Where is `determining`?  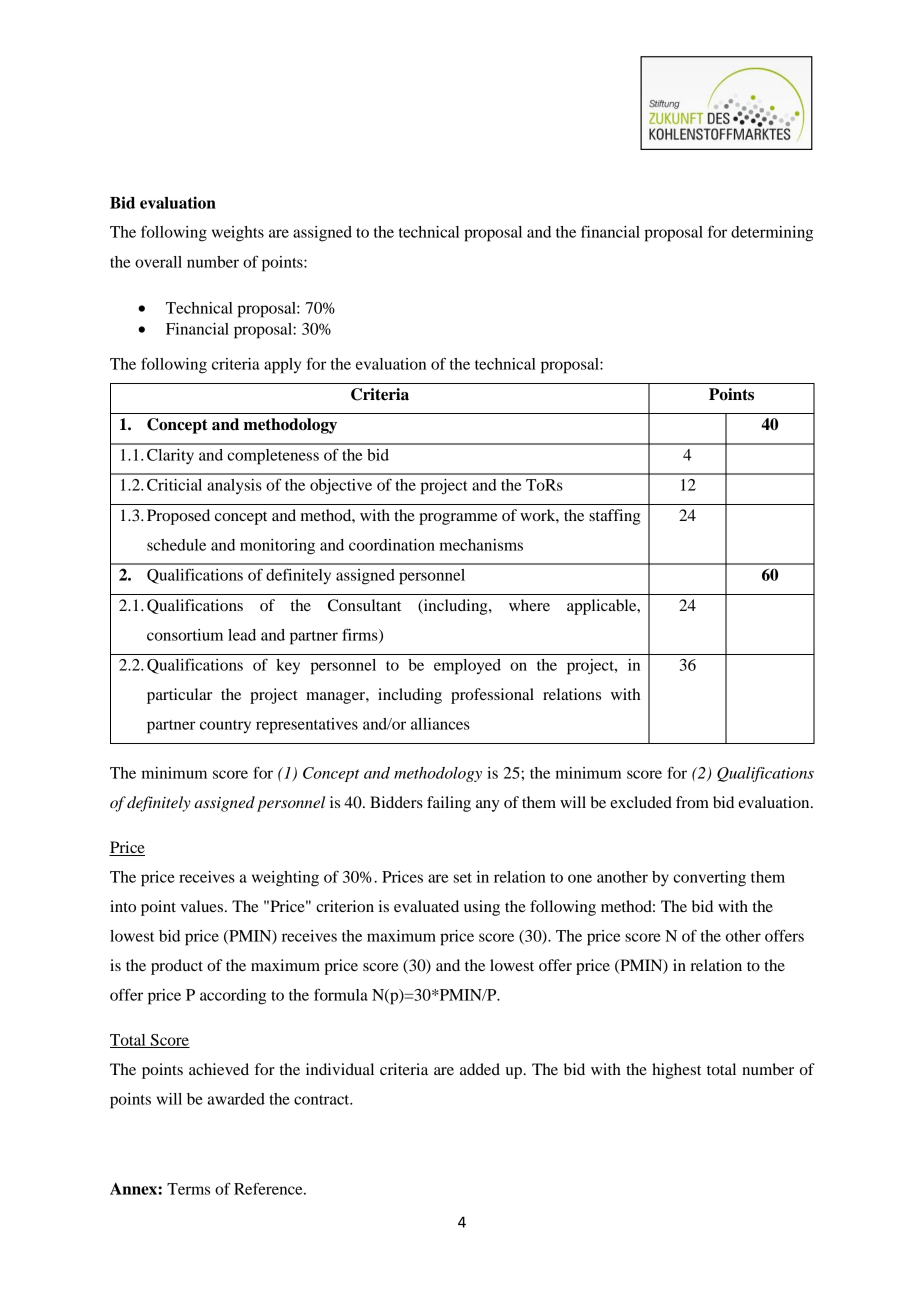
determining is located at coordinates (772, 234).
